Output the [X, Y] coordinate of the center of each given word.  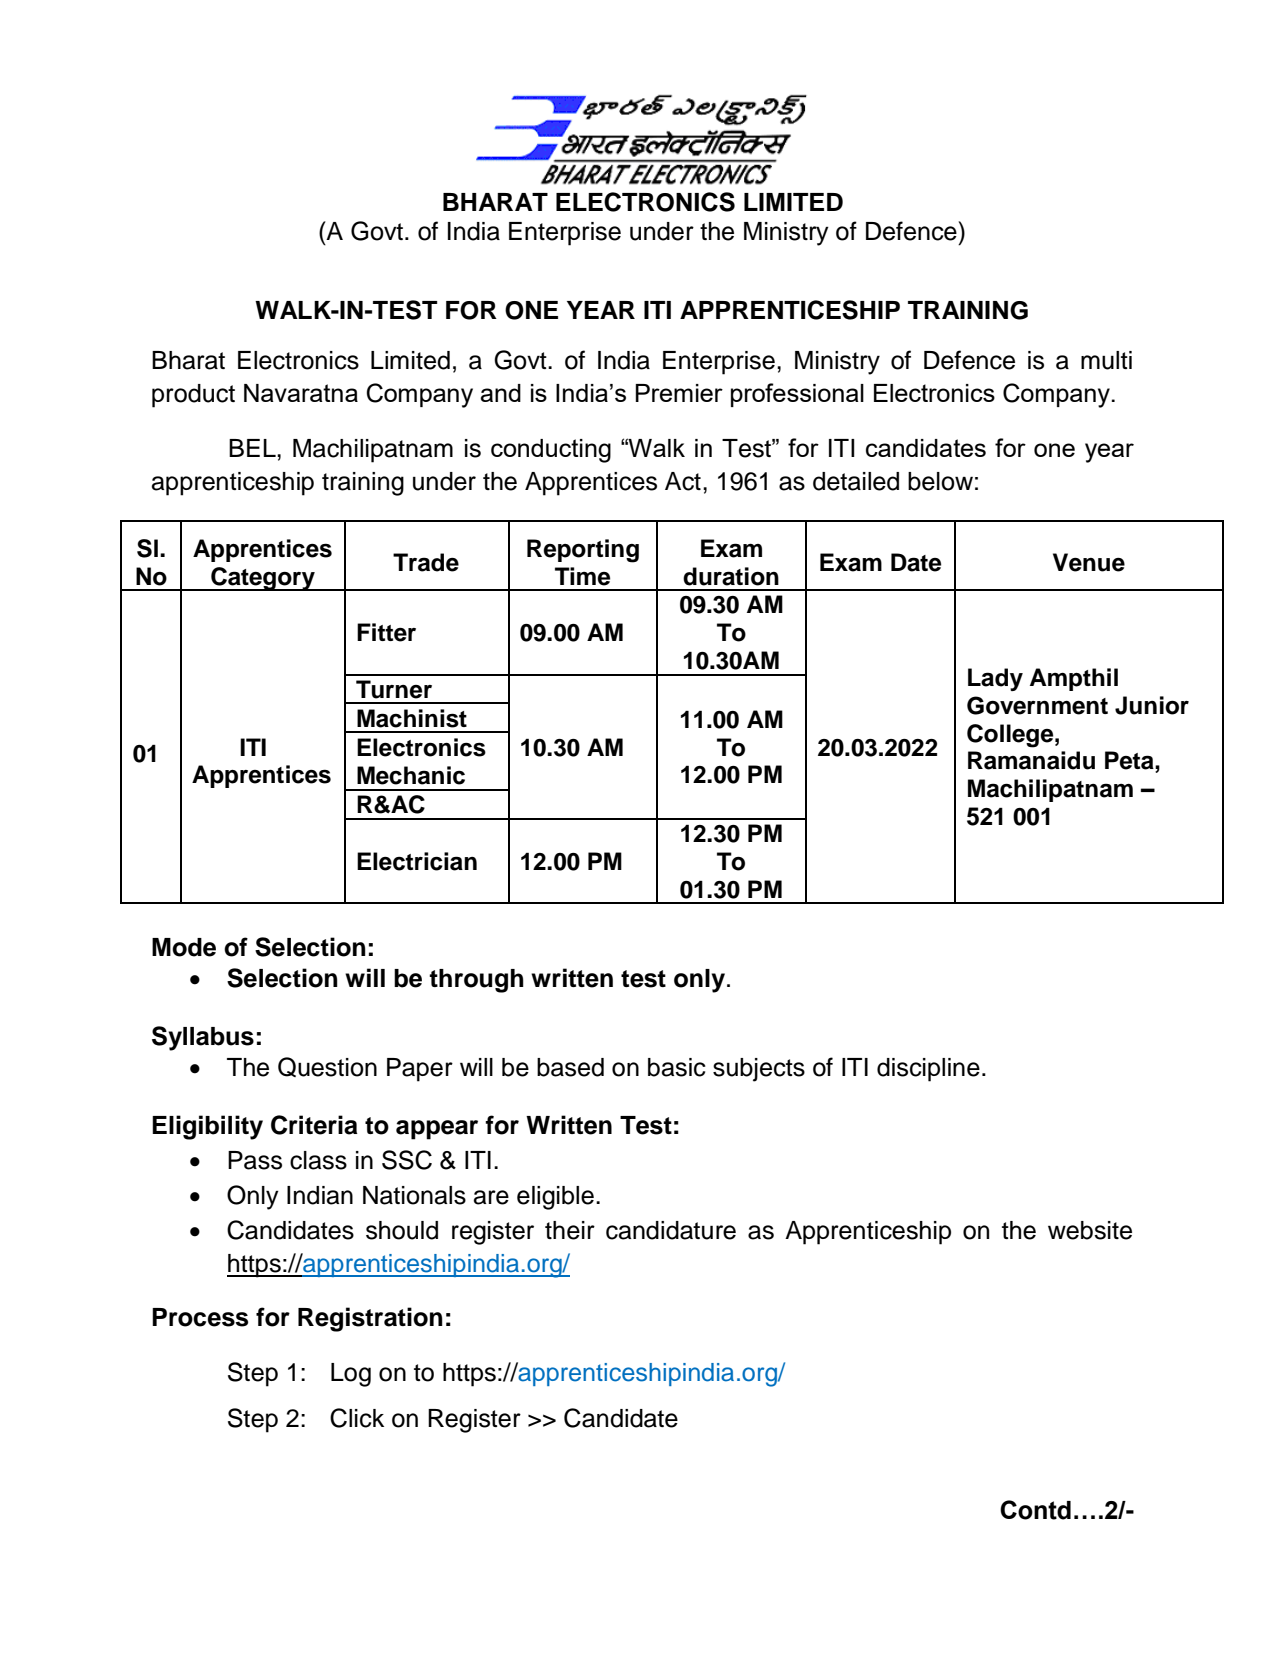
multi [1106, 360]
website [1090, 1230]
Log [351, 1375]
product [193, 396]
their [570, 1230]
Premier [679, 393]
